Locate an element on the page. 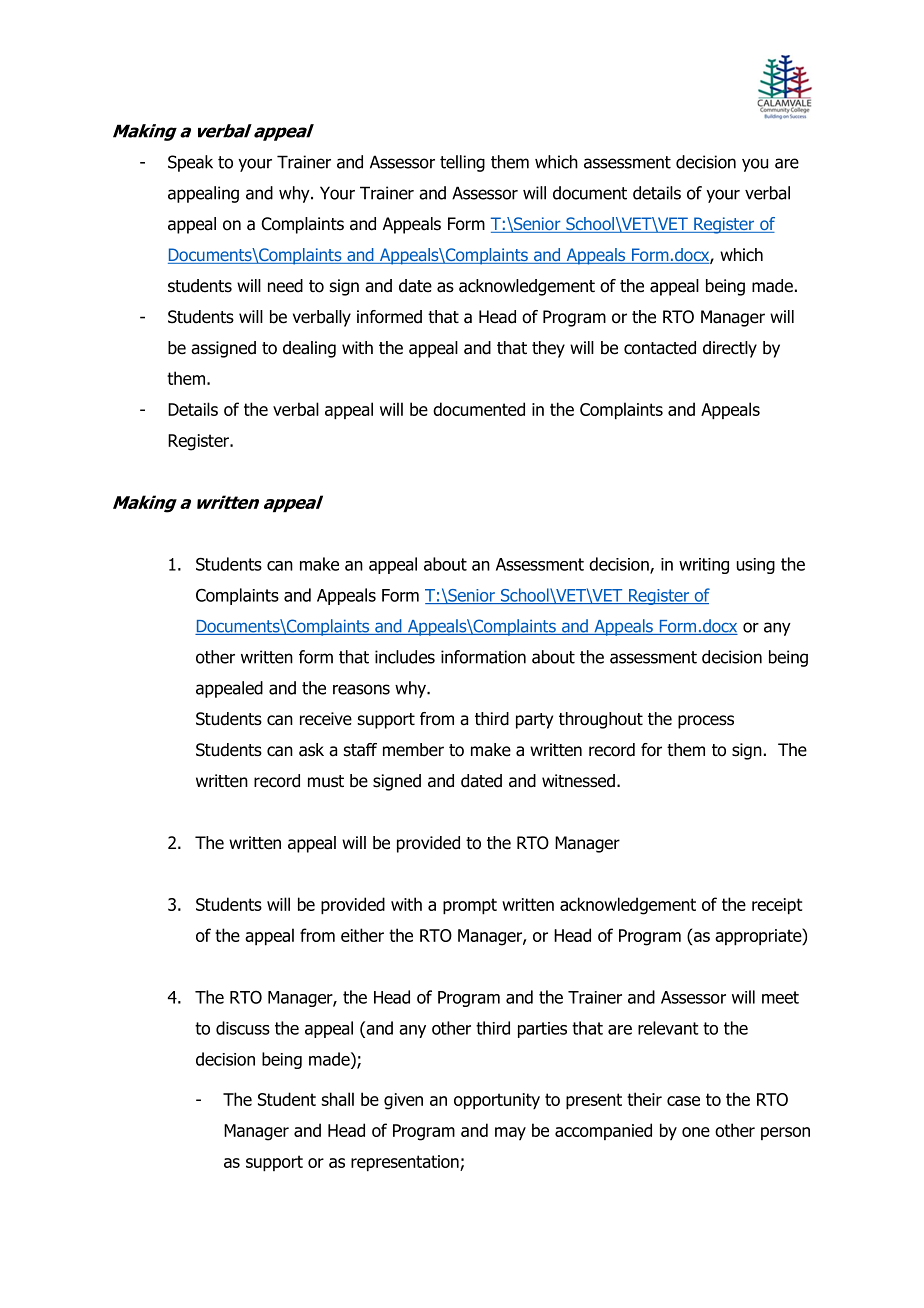 Image resolution: width=924 pixels, height=1308 pixels. Speak is located at coordinates (190, 163).
